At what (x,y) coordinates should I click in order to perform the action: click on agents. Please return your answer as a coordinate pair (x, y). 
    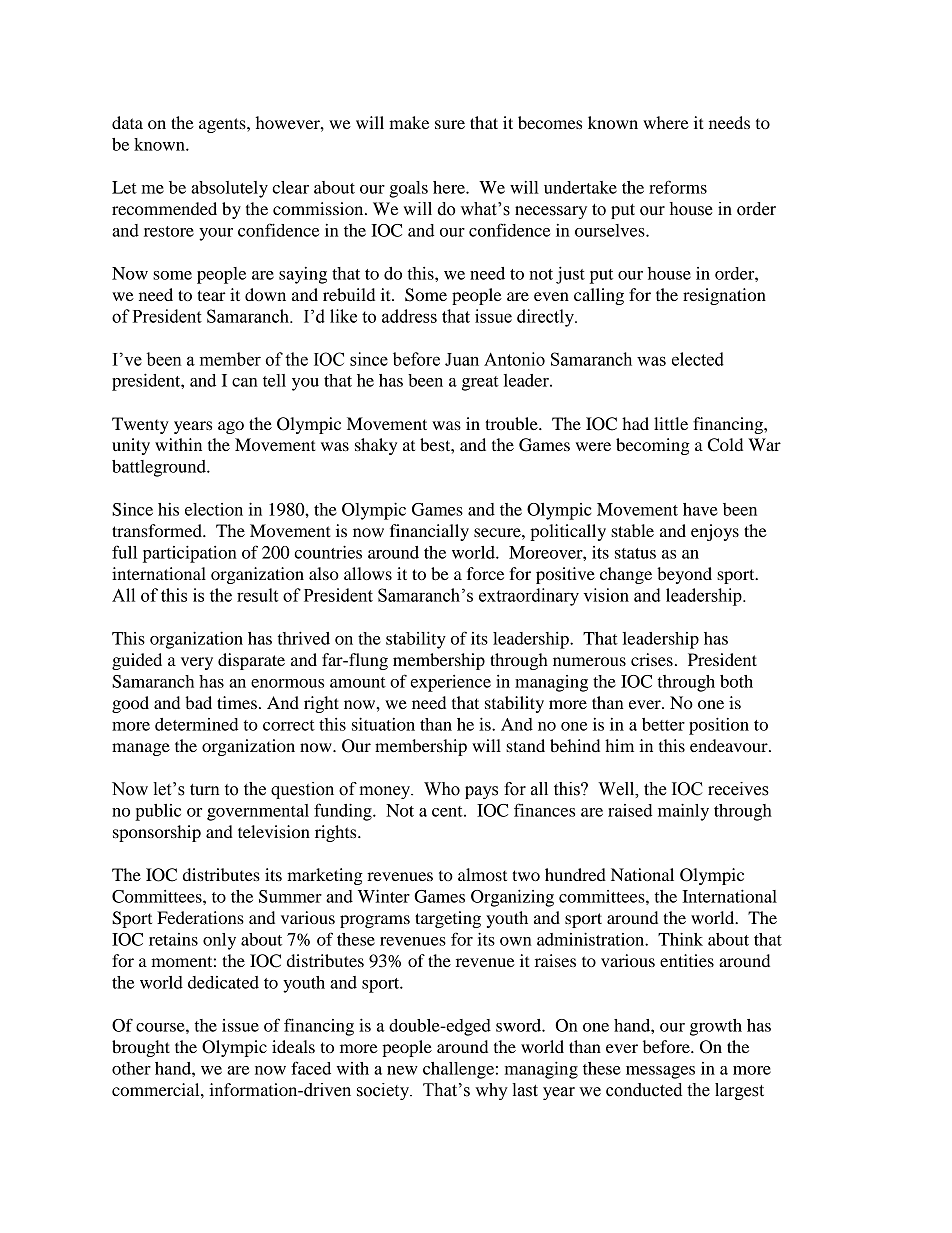
    Looking at the image, I should click on (223, 125).
